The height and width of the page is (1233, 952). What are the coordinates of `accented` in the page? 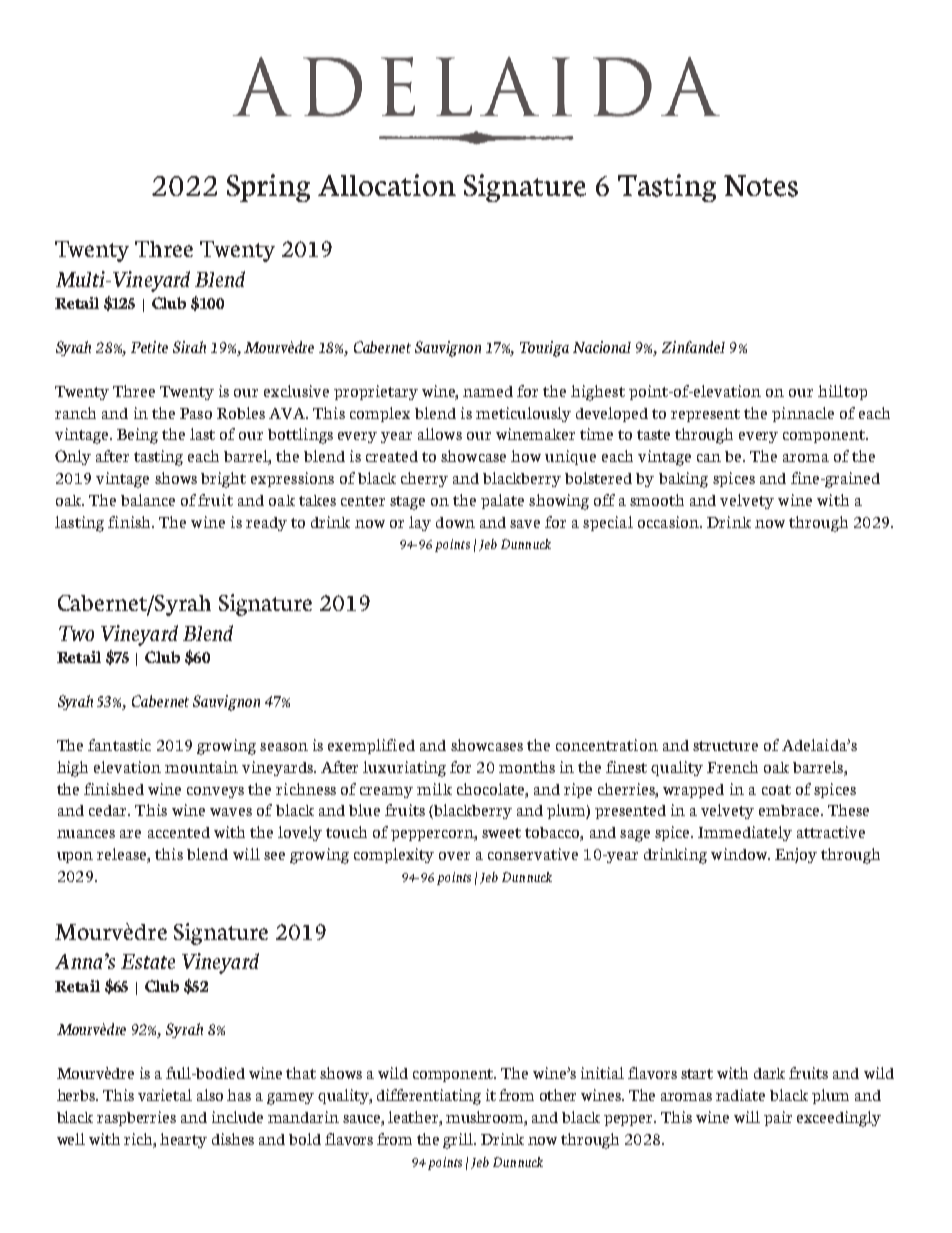 It's located at (179, 832).
